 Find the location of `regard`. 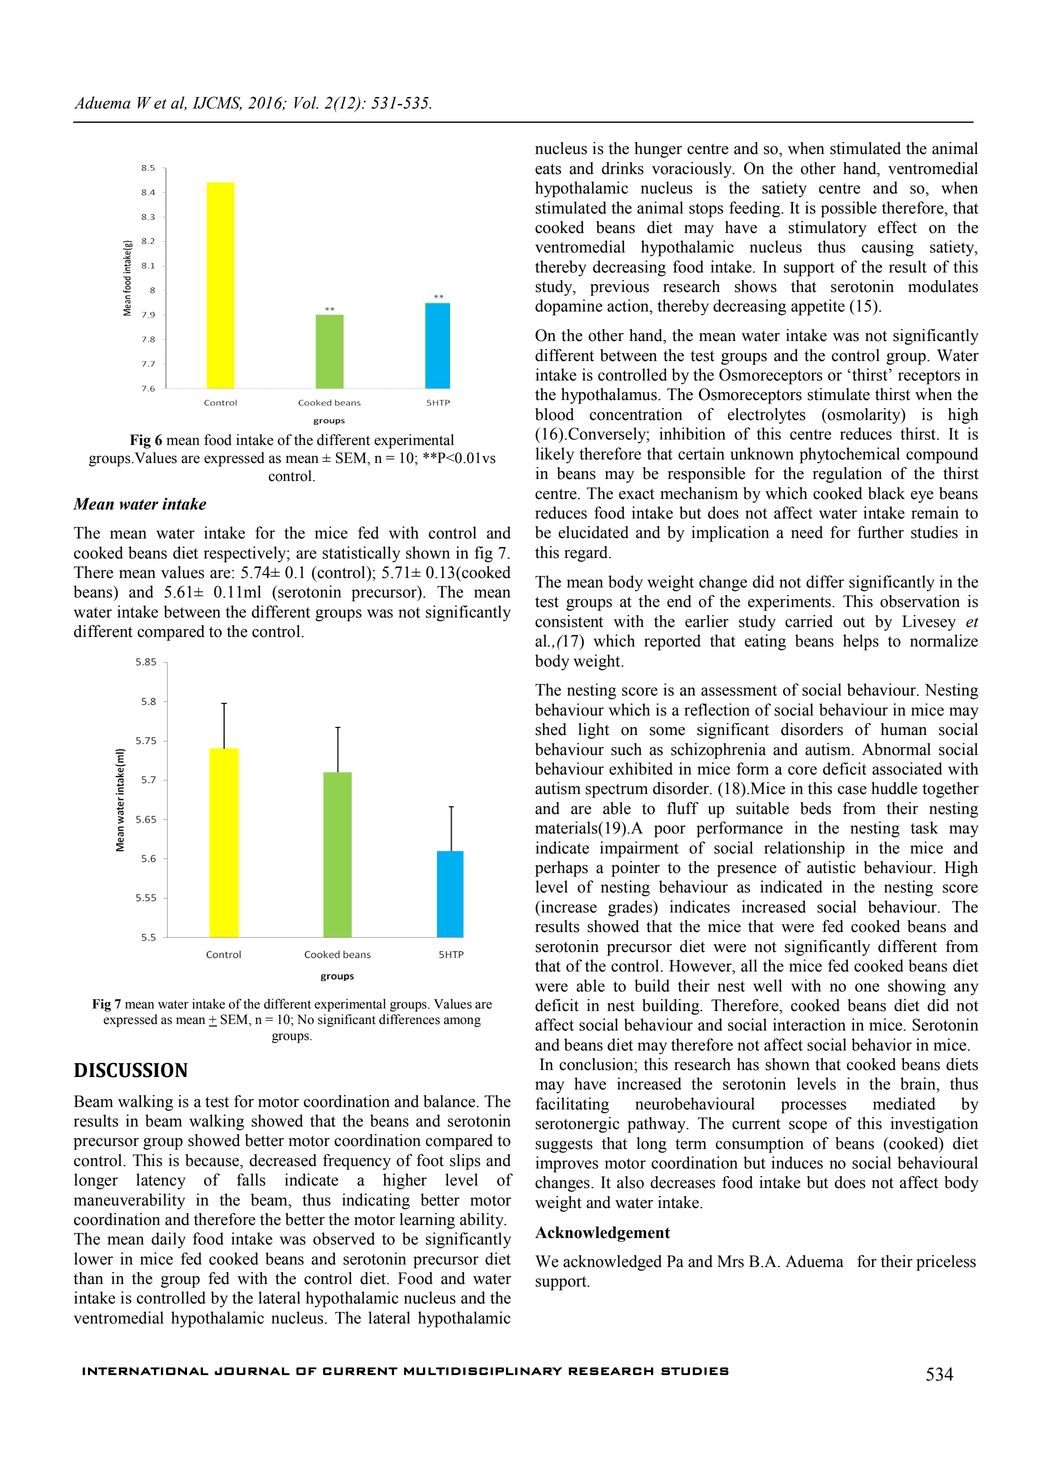

regard is located at coordinates (587, 554).
